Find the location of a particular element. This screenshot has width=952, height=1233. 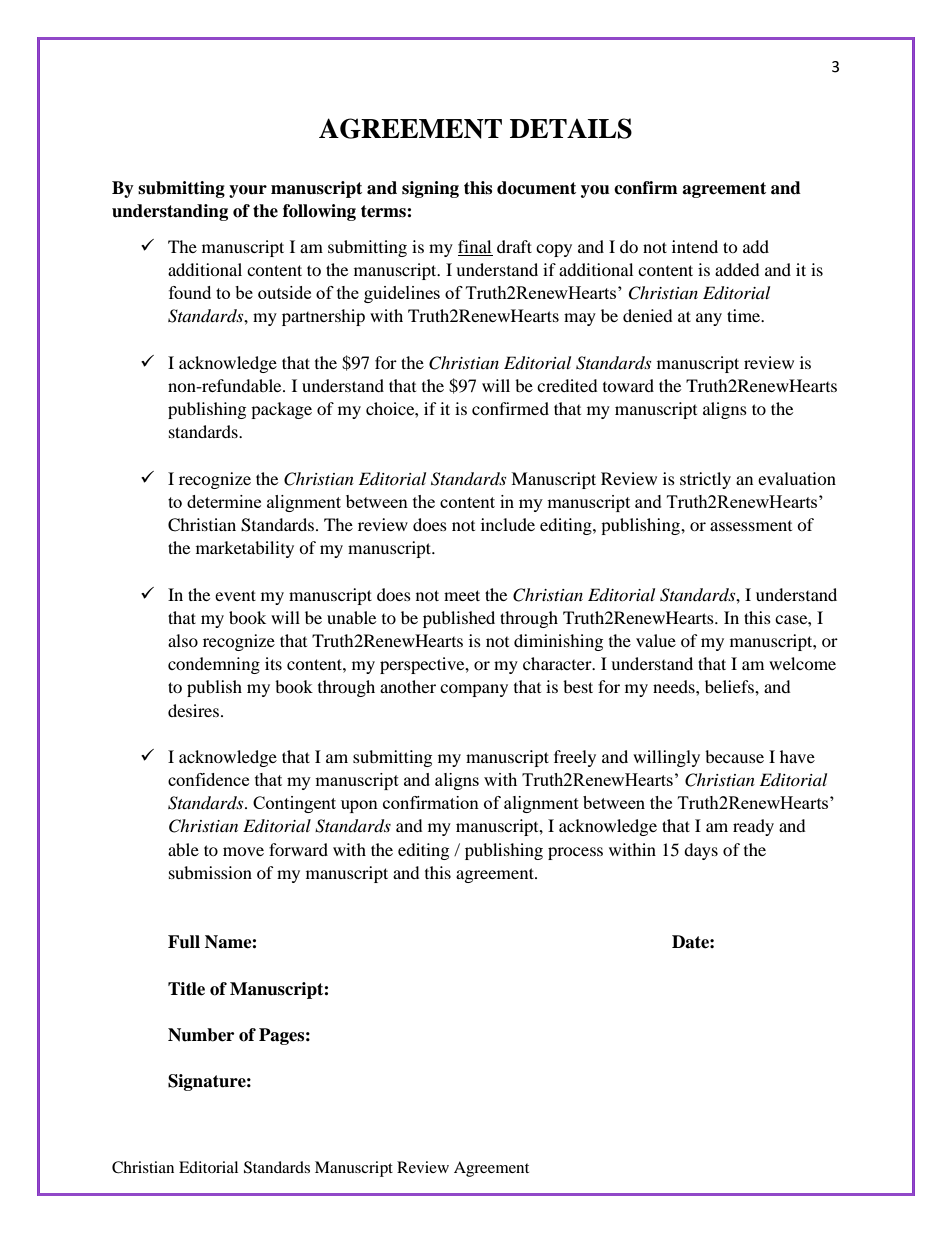

Number is located at coordinates (201, 1035).
